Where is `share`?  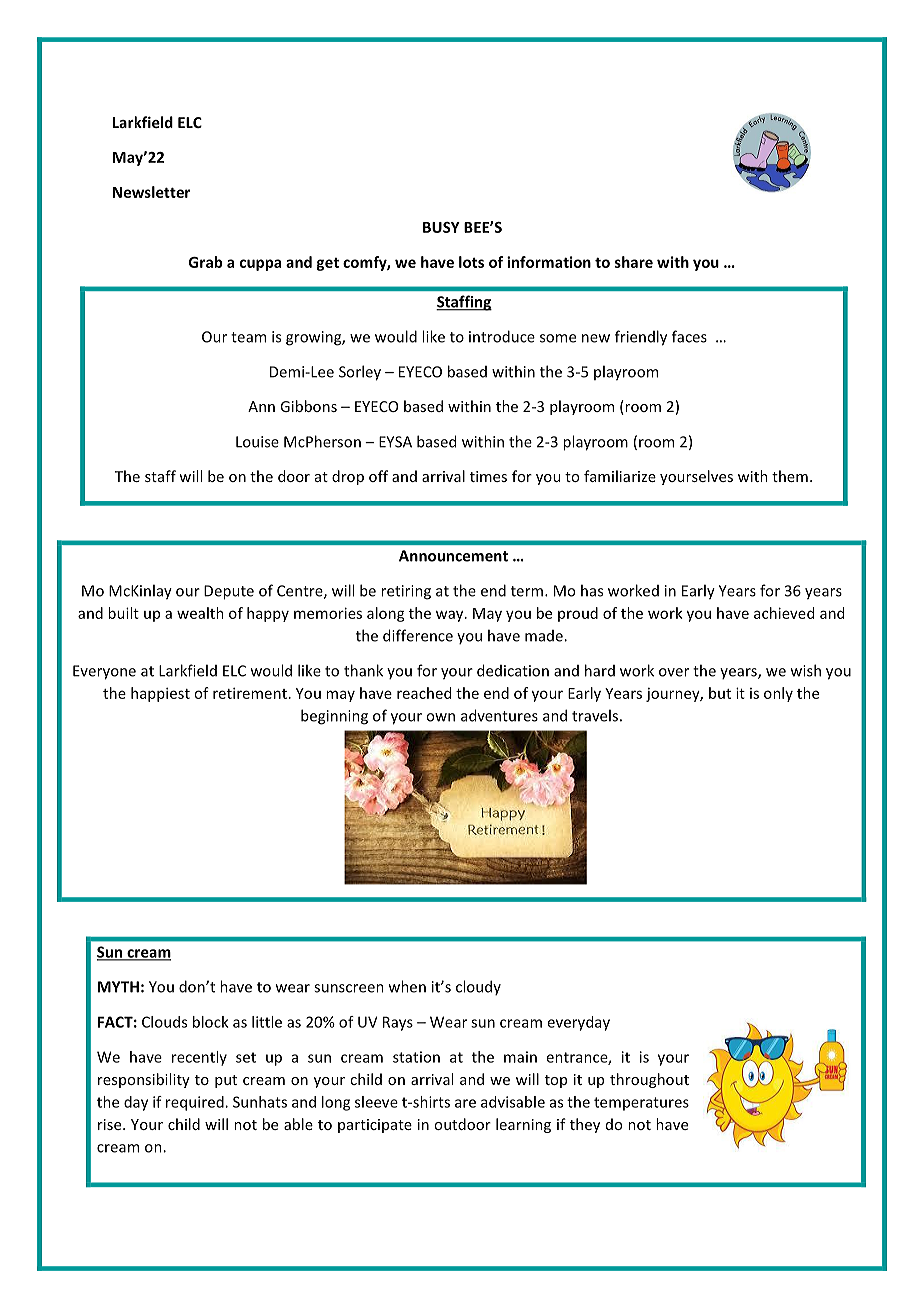
share is located at coordinates (634, 262).
